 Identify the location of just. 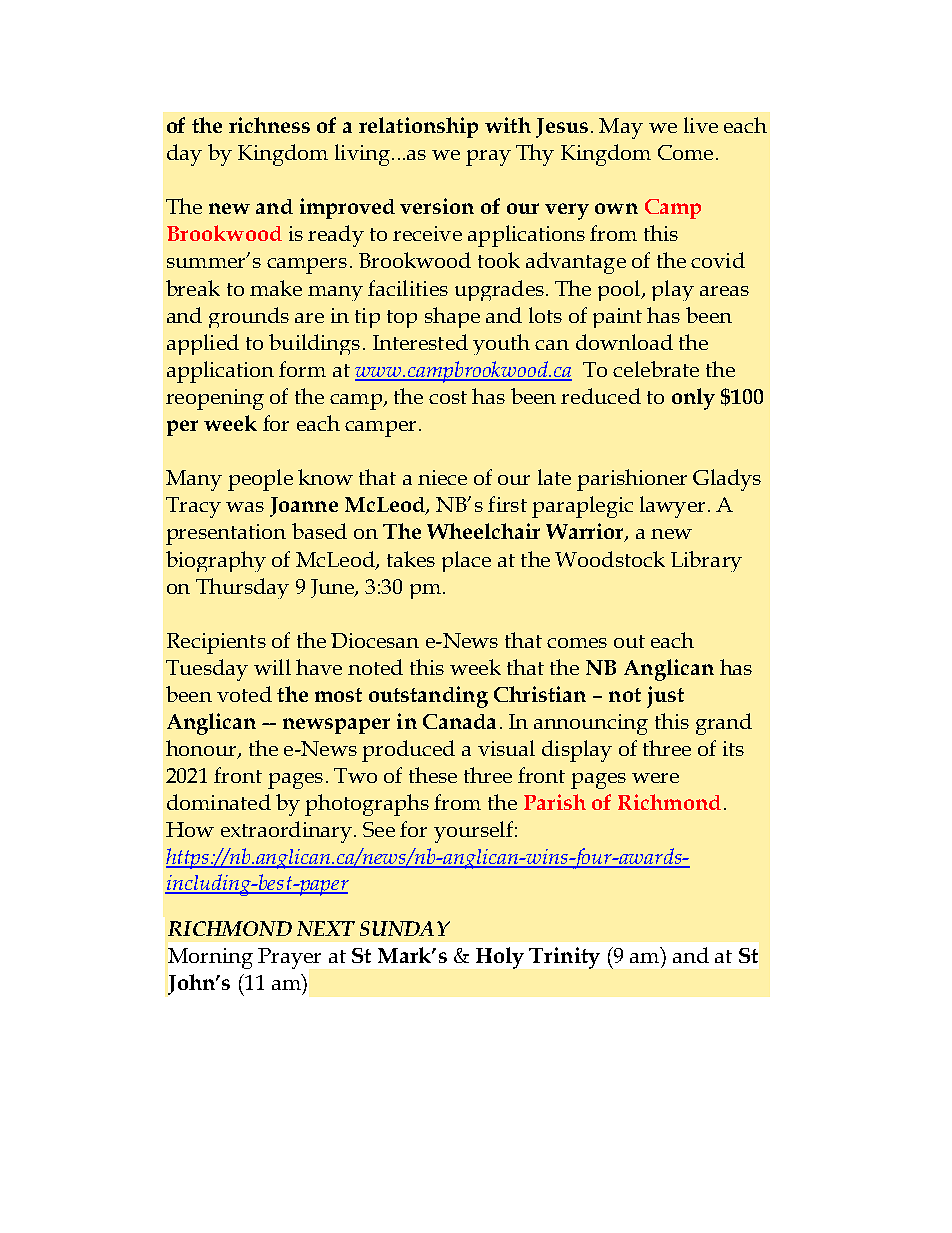
(665, 697).
